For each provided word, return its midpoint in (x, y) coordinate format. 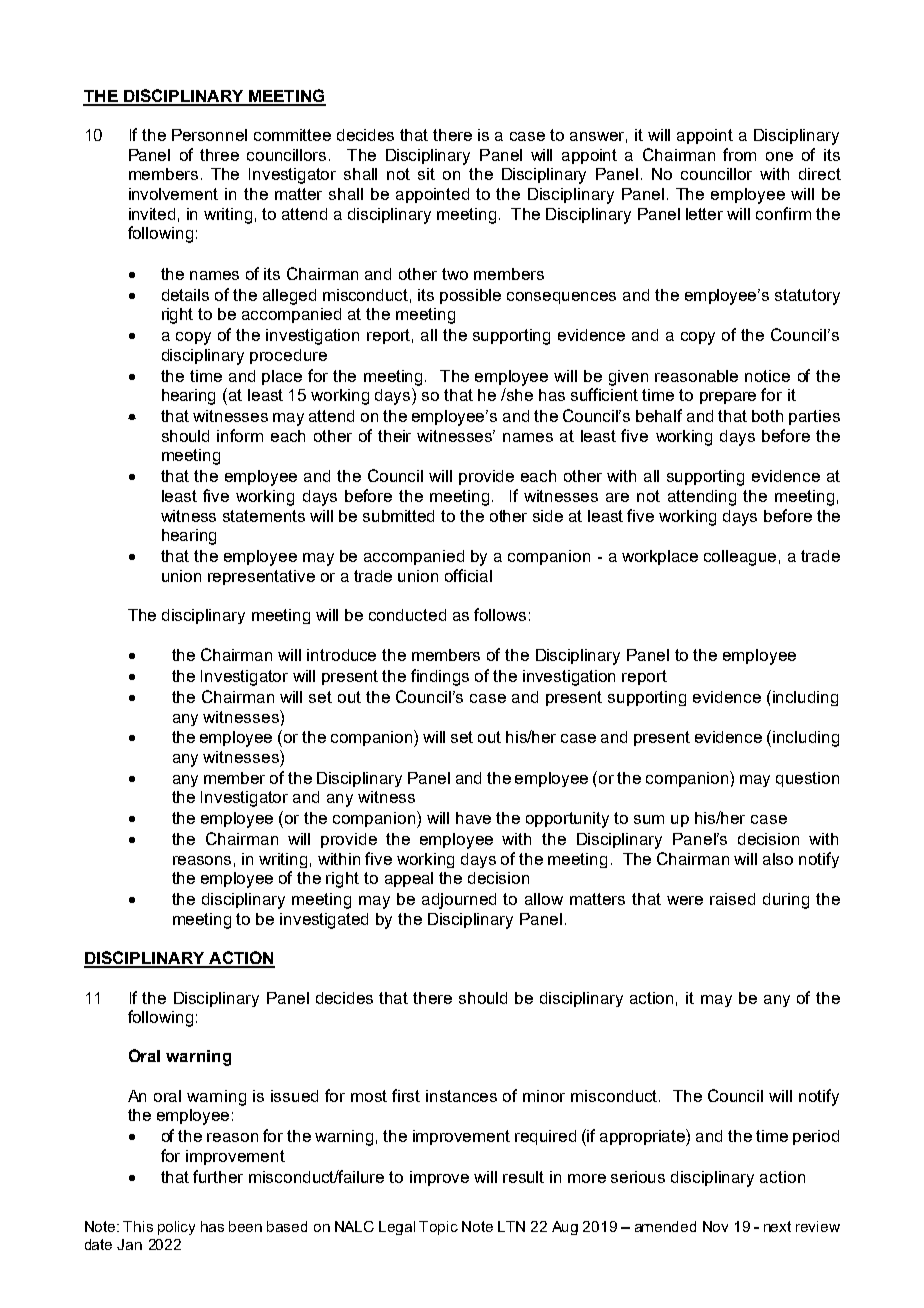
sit (426, 174)
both (767, 416)
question (807, 779)
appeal (409, 879)
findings (440, 677)
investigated (324, 921)
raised (732, 899)
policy (176, 1228)
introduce (341, 655)
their (394, 436)
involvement (173, 194)
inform (240, 435)
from (739, 154)
